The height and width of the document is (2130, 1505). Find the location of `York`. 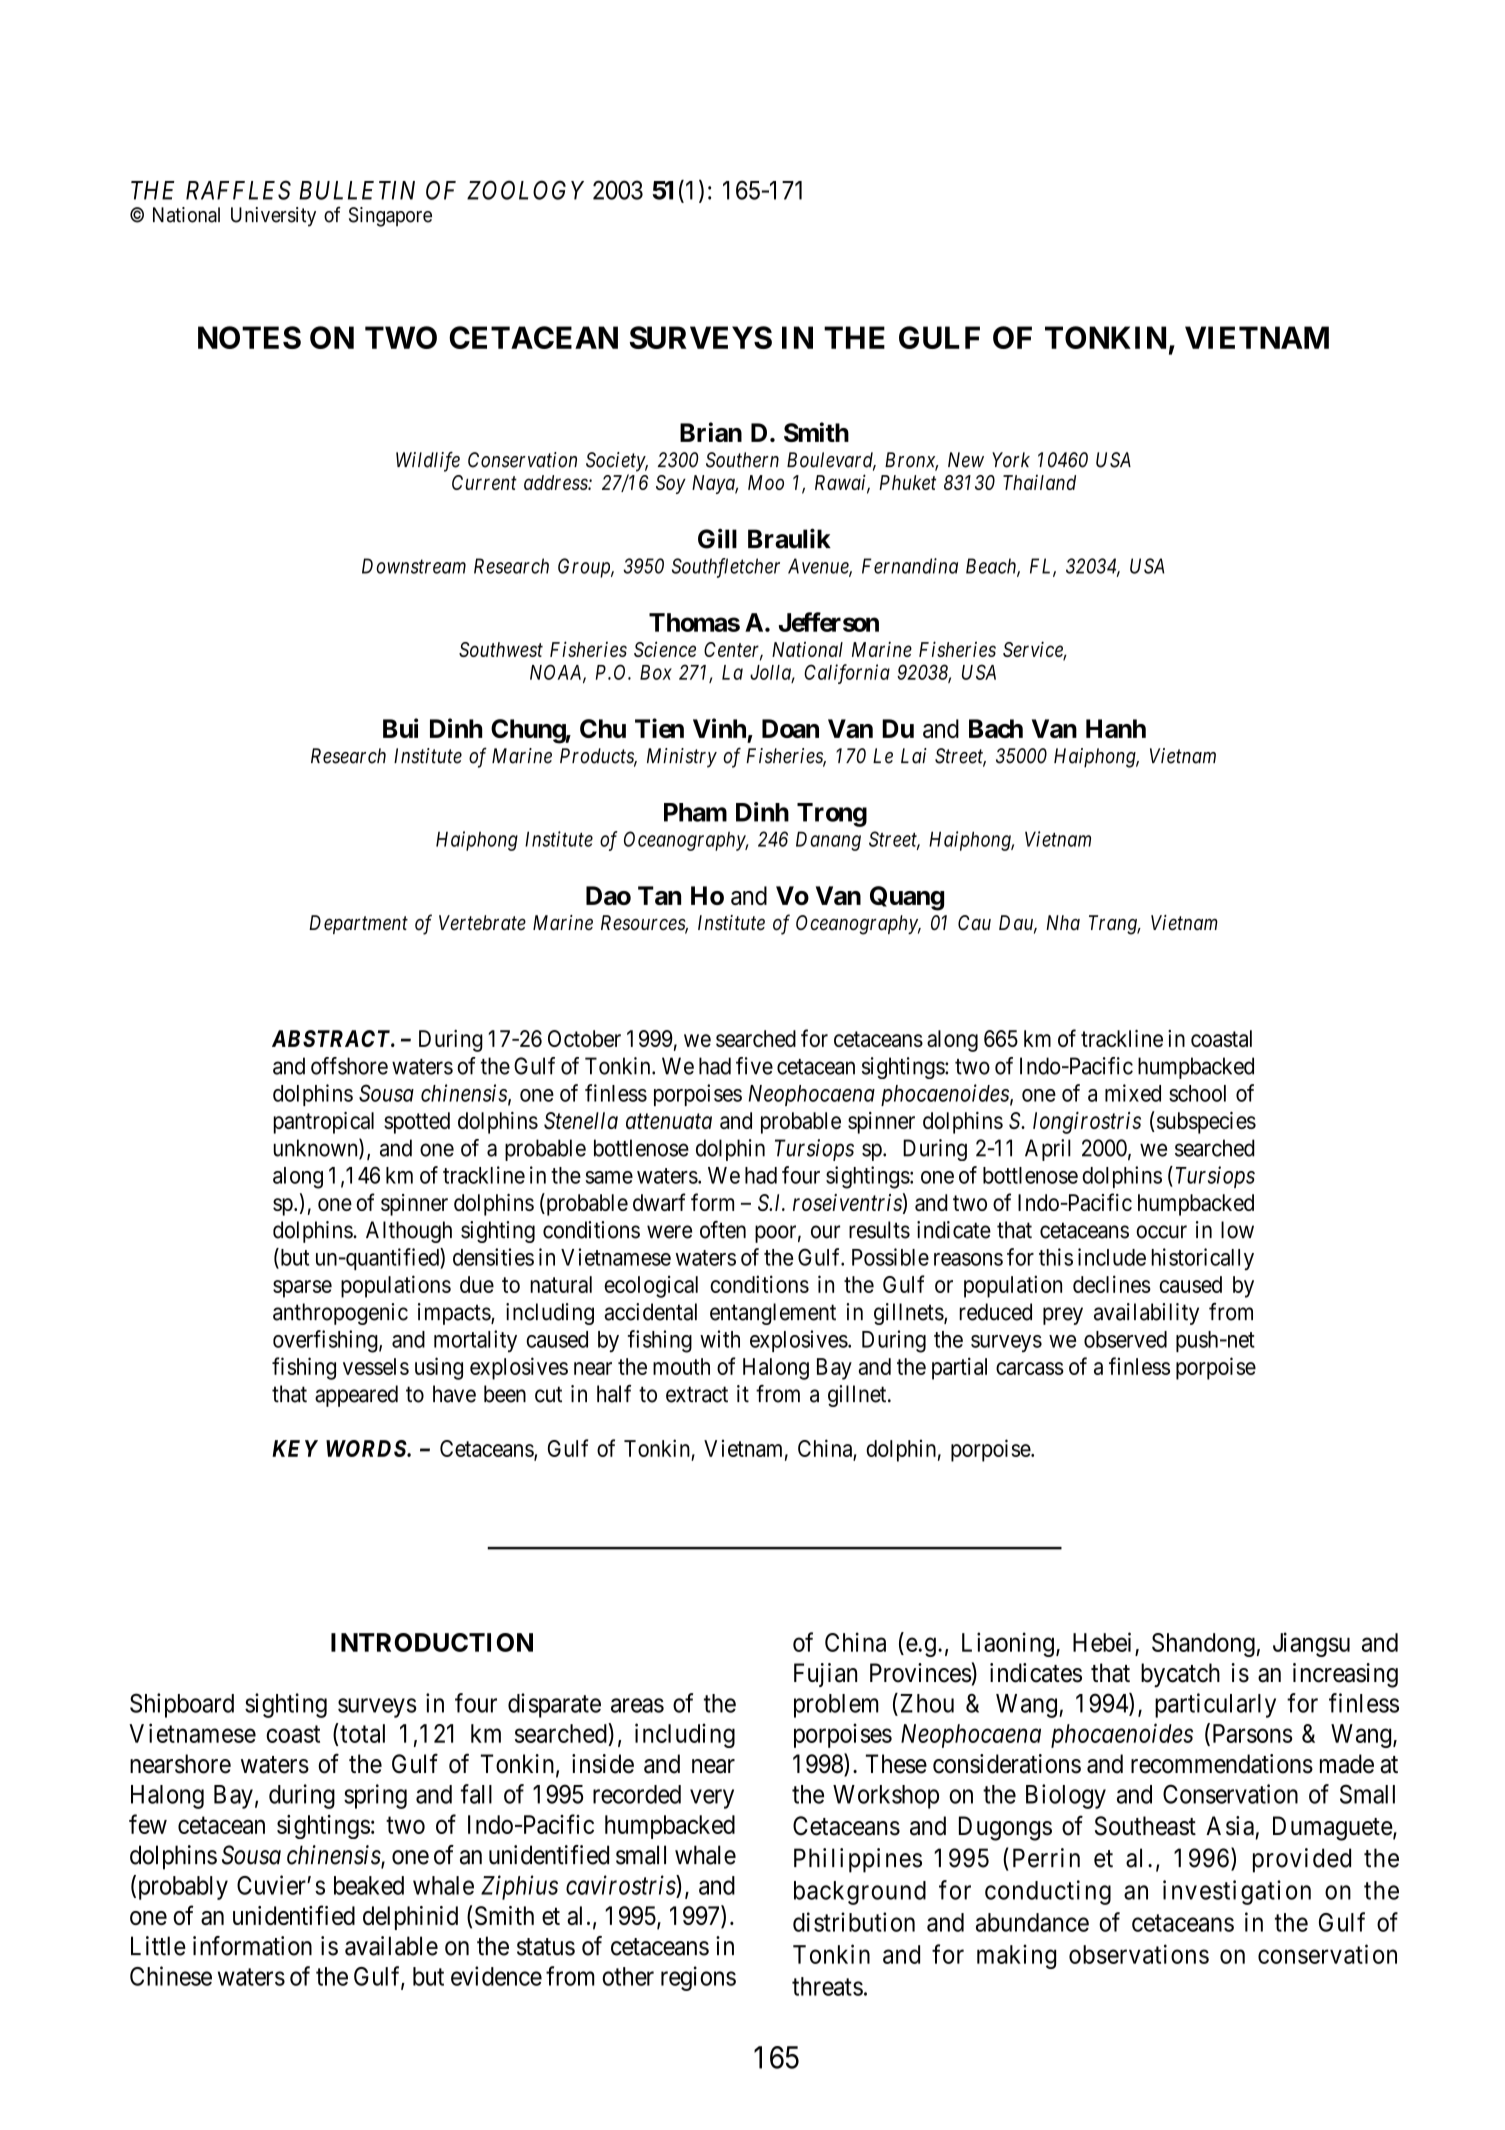

York is located at coordinates (1011, 460).
